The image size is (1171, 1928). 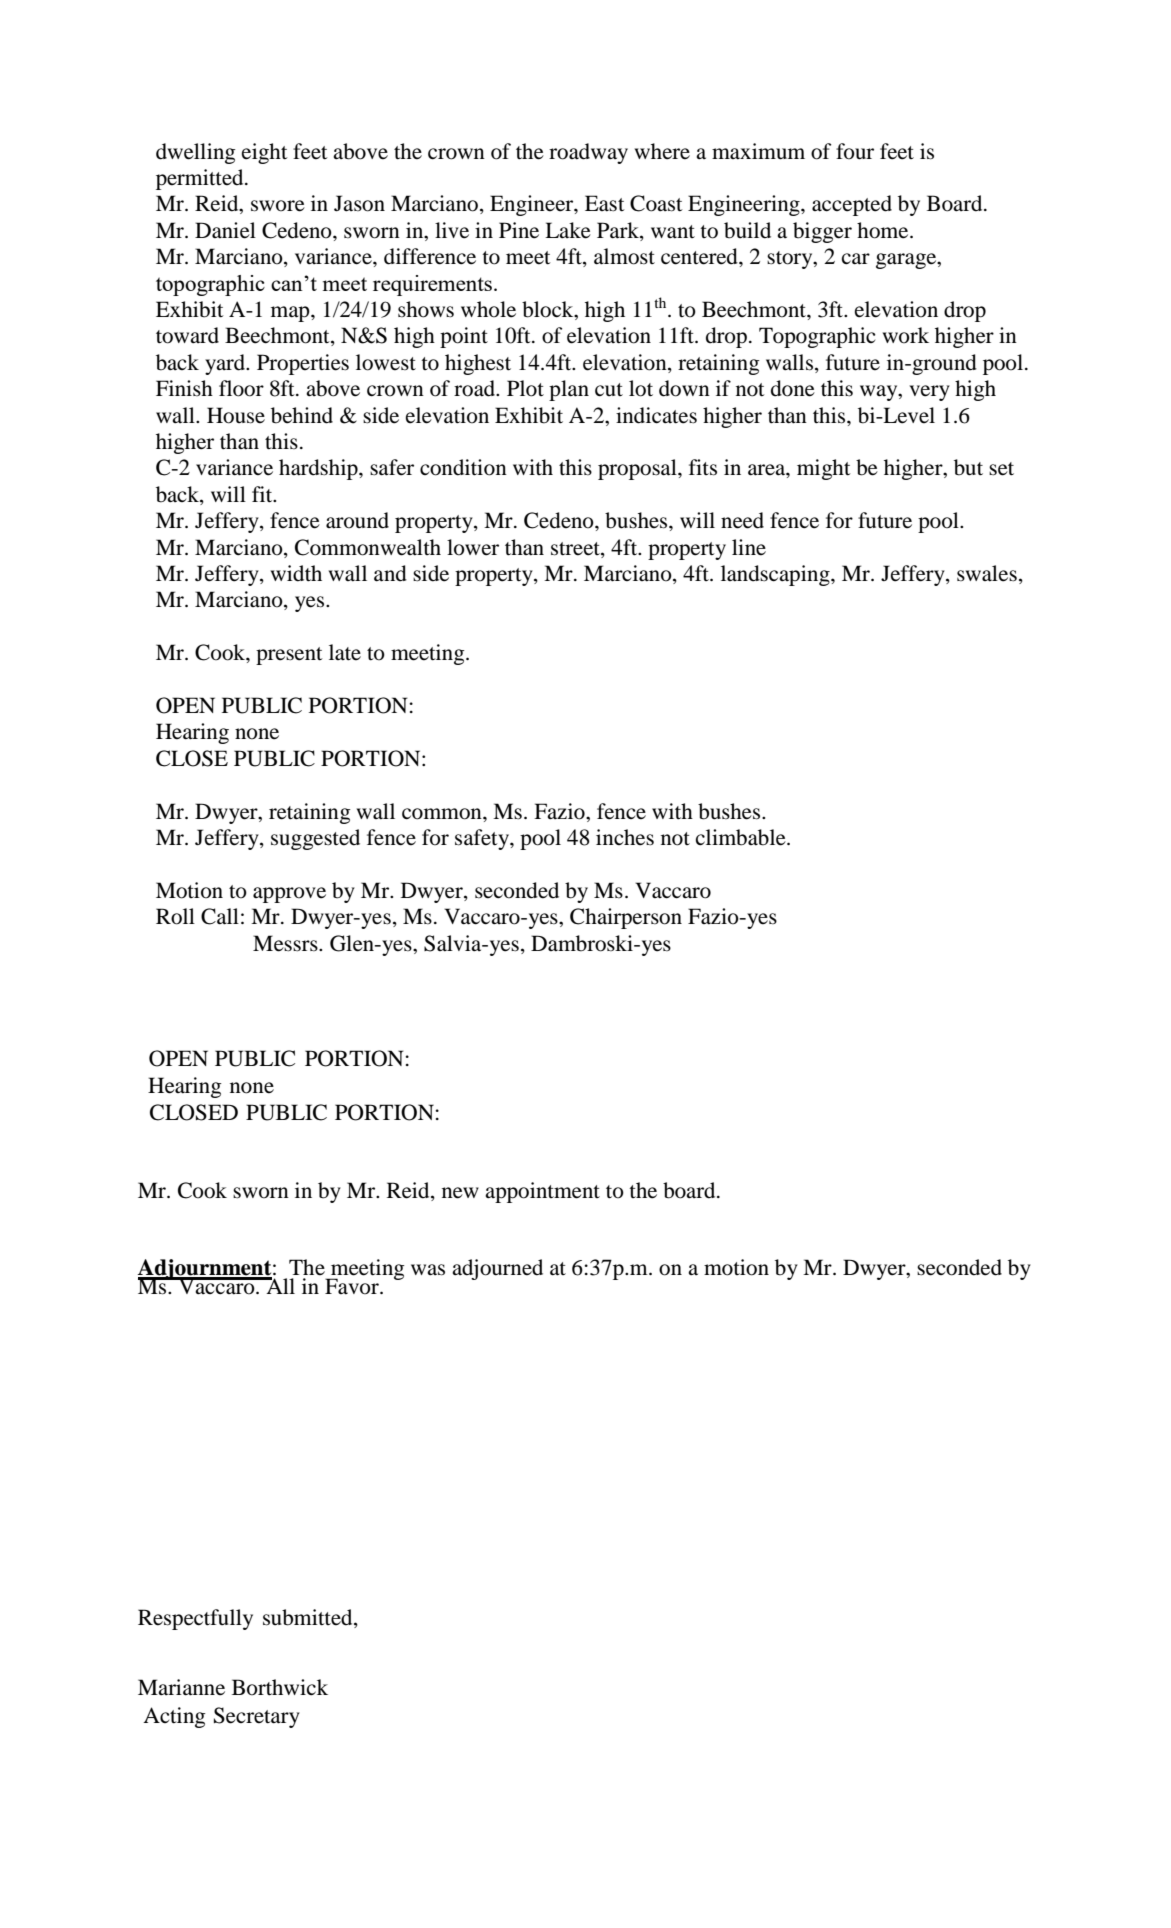 What do you see at coordinates (257, 1717) in the screenshot?
I see `Secretary` at bounding box center [257, 1717].
